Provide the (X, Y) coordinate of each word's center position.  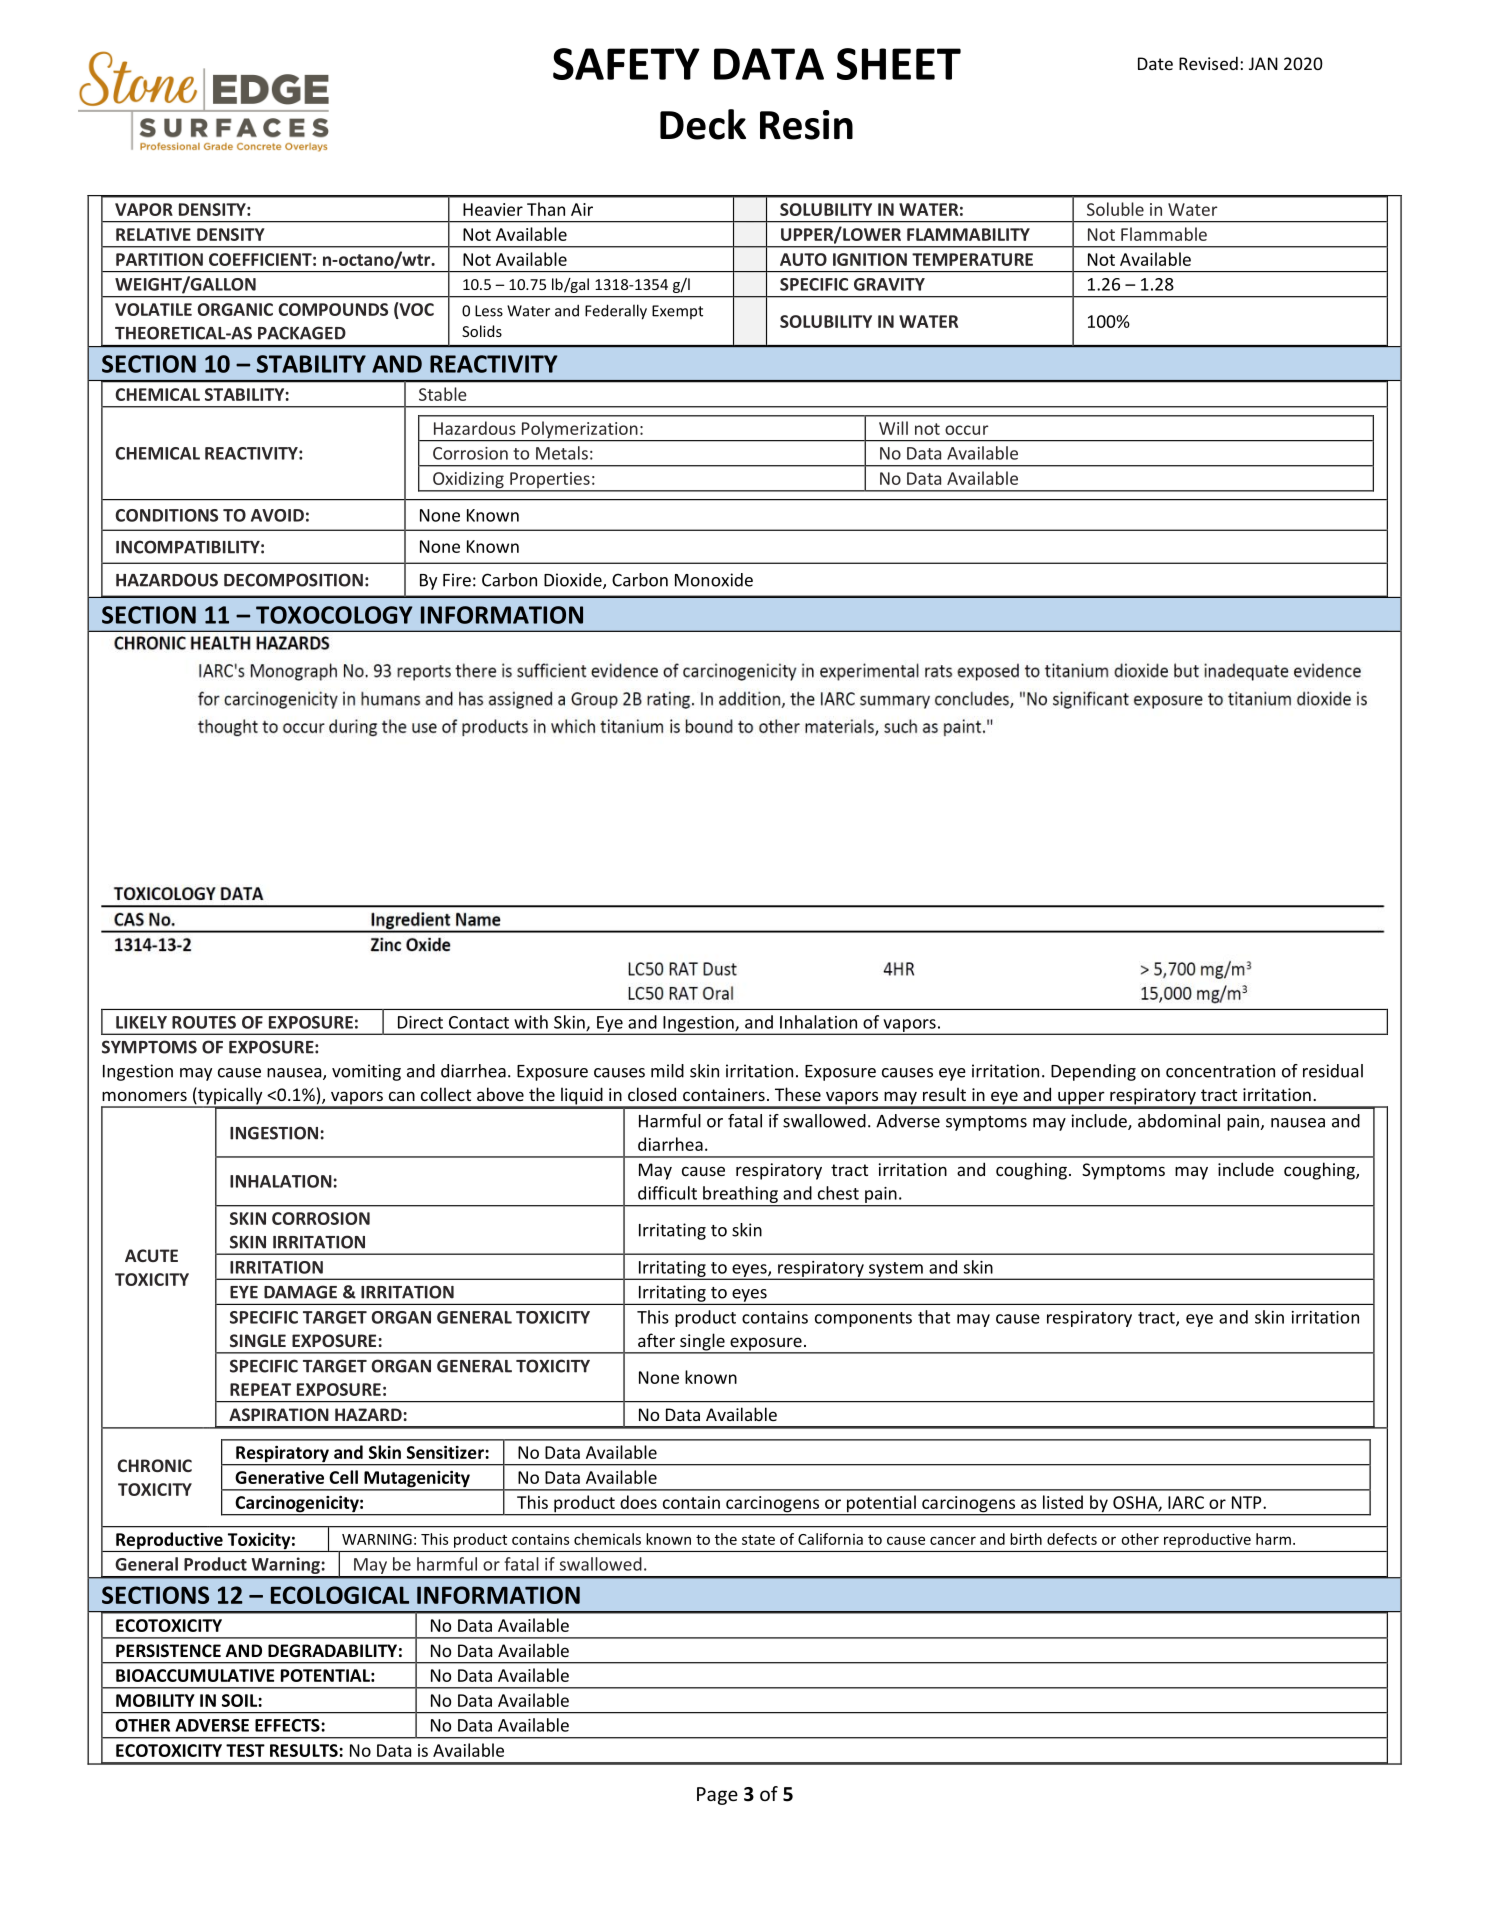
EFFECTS (288, 1725)
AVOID (277, 515)
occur (966, 430)
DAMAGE (300, 1292)
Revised (1208, 63)
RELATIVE (153, 234)
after (656, 1340)
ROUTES (204, 1022)
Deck (703, 124)
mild (667, 1071)
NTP (1248, 1502)
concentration (1220, 1071)
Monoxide (714, 580)
